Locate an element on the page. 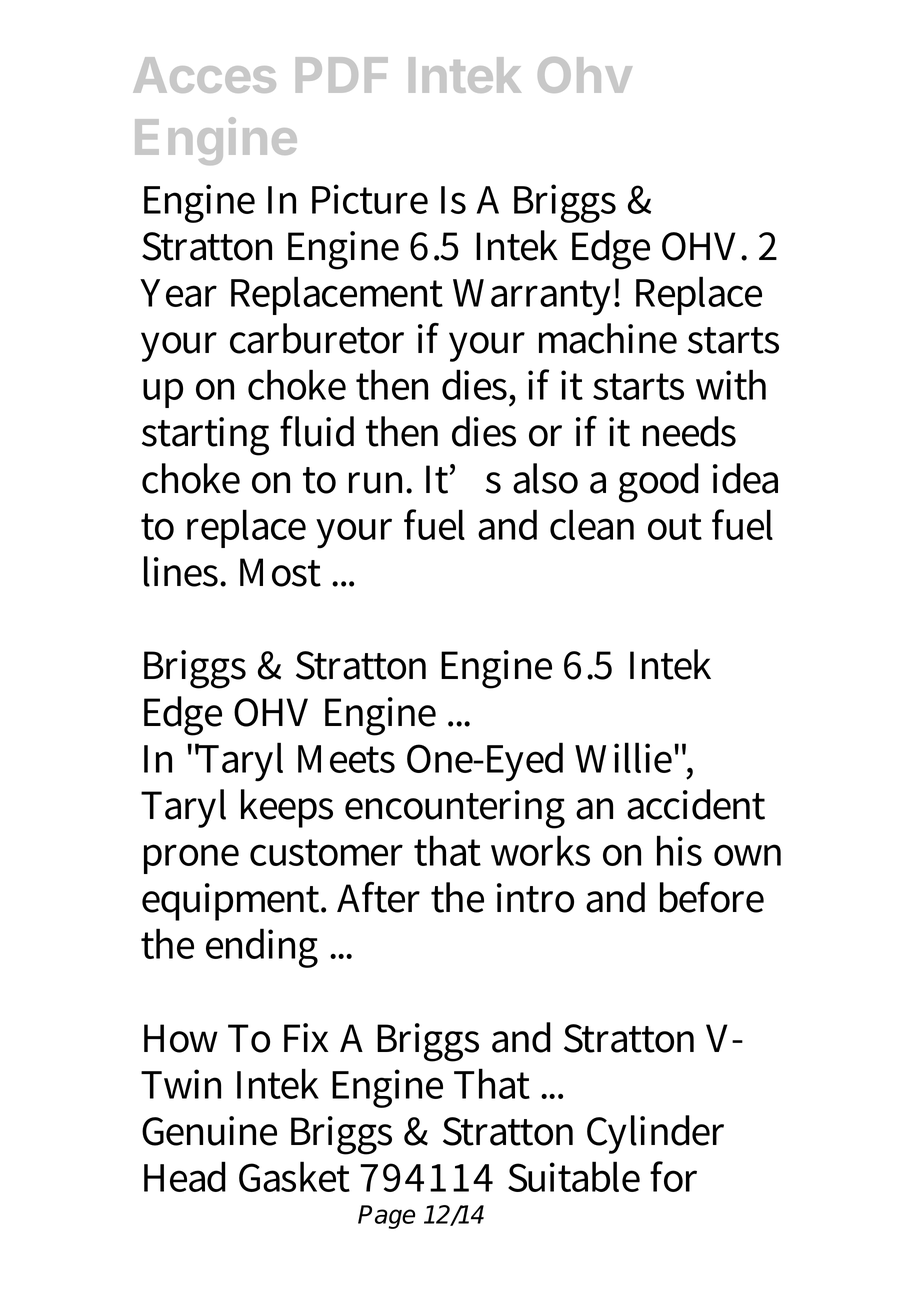  PDF is located at coordinates (342, 75).
